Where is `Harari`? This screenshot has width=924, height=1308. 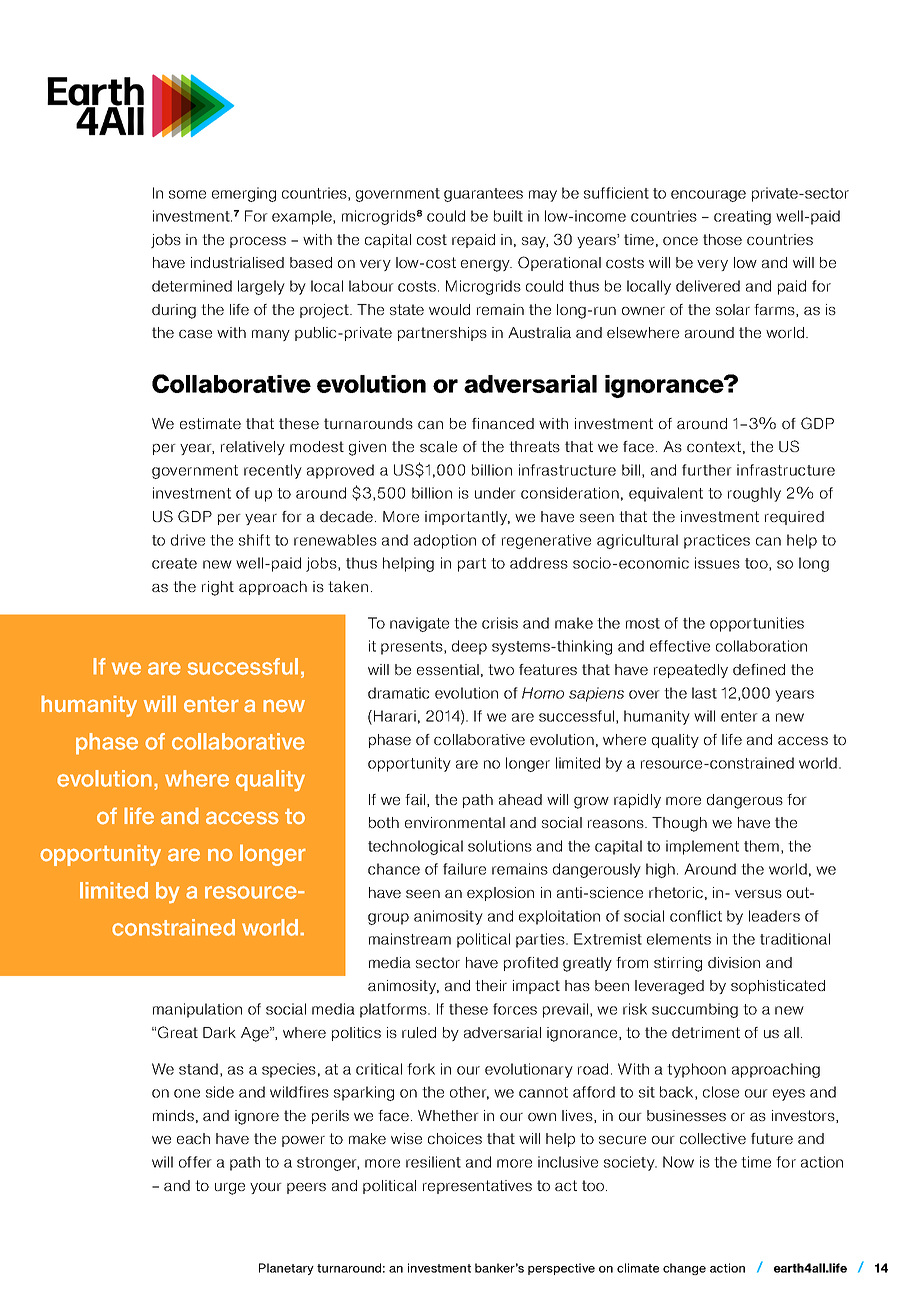 Harari is located at coordinates (395, 716).
